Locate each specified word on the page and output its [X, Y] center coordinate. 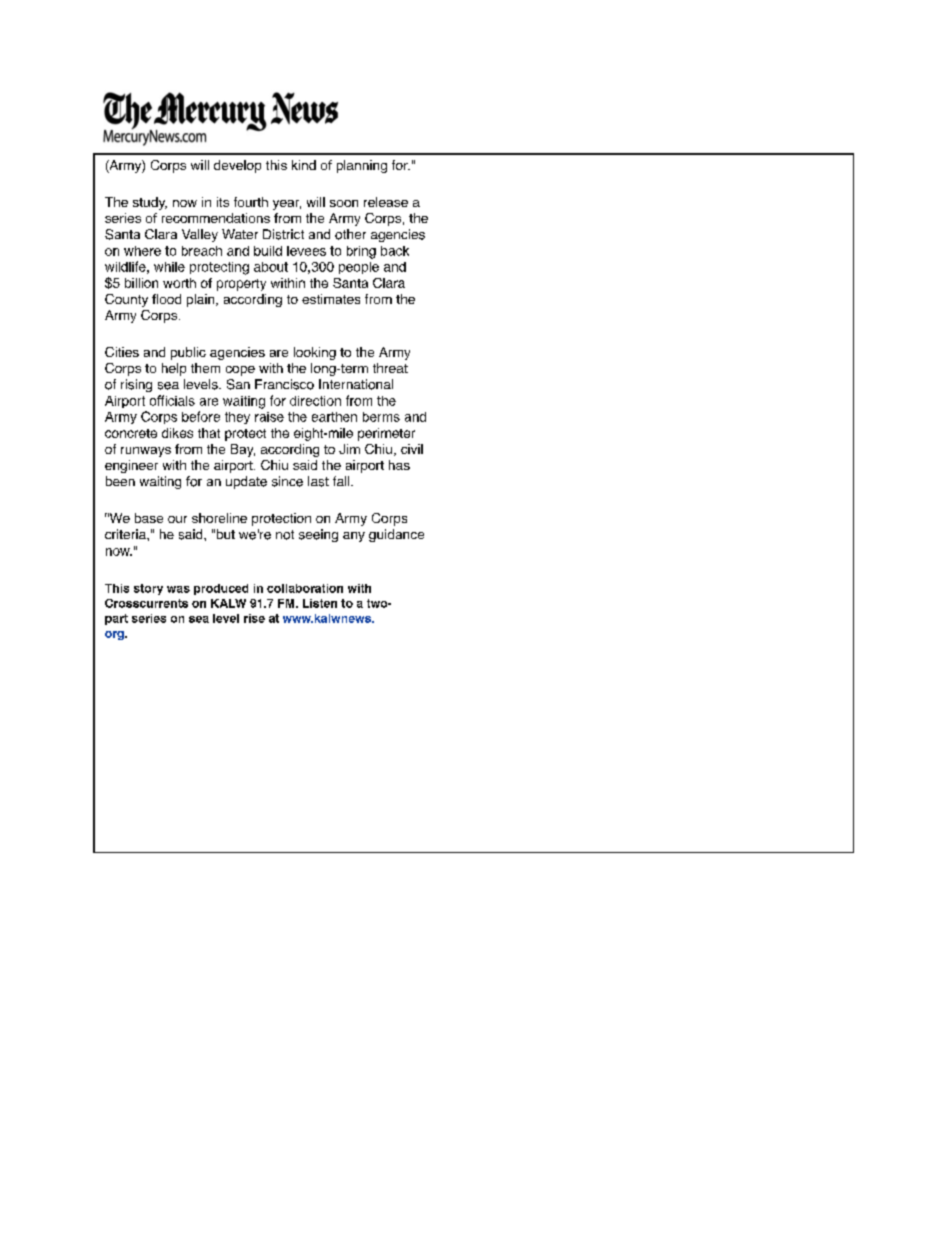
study [150, 203]
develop [237, 166]
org [115, 635]
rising [136, 385]
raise [269, 417]
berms [381, 417]
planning [362, 166]
